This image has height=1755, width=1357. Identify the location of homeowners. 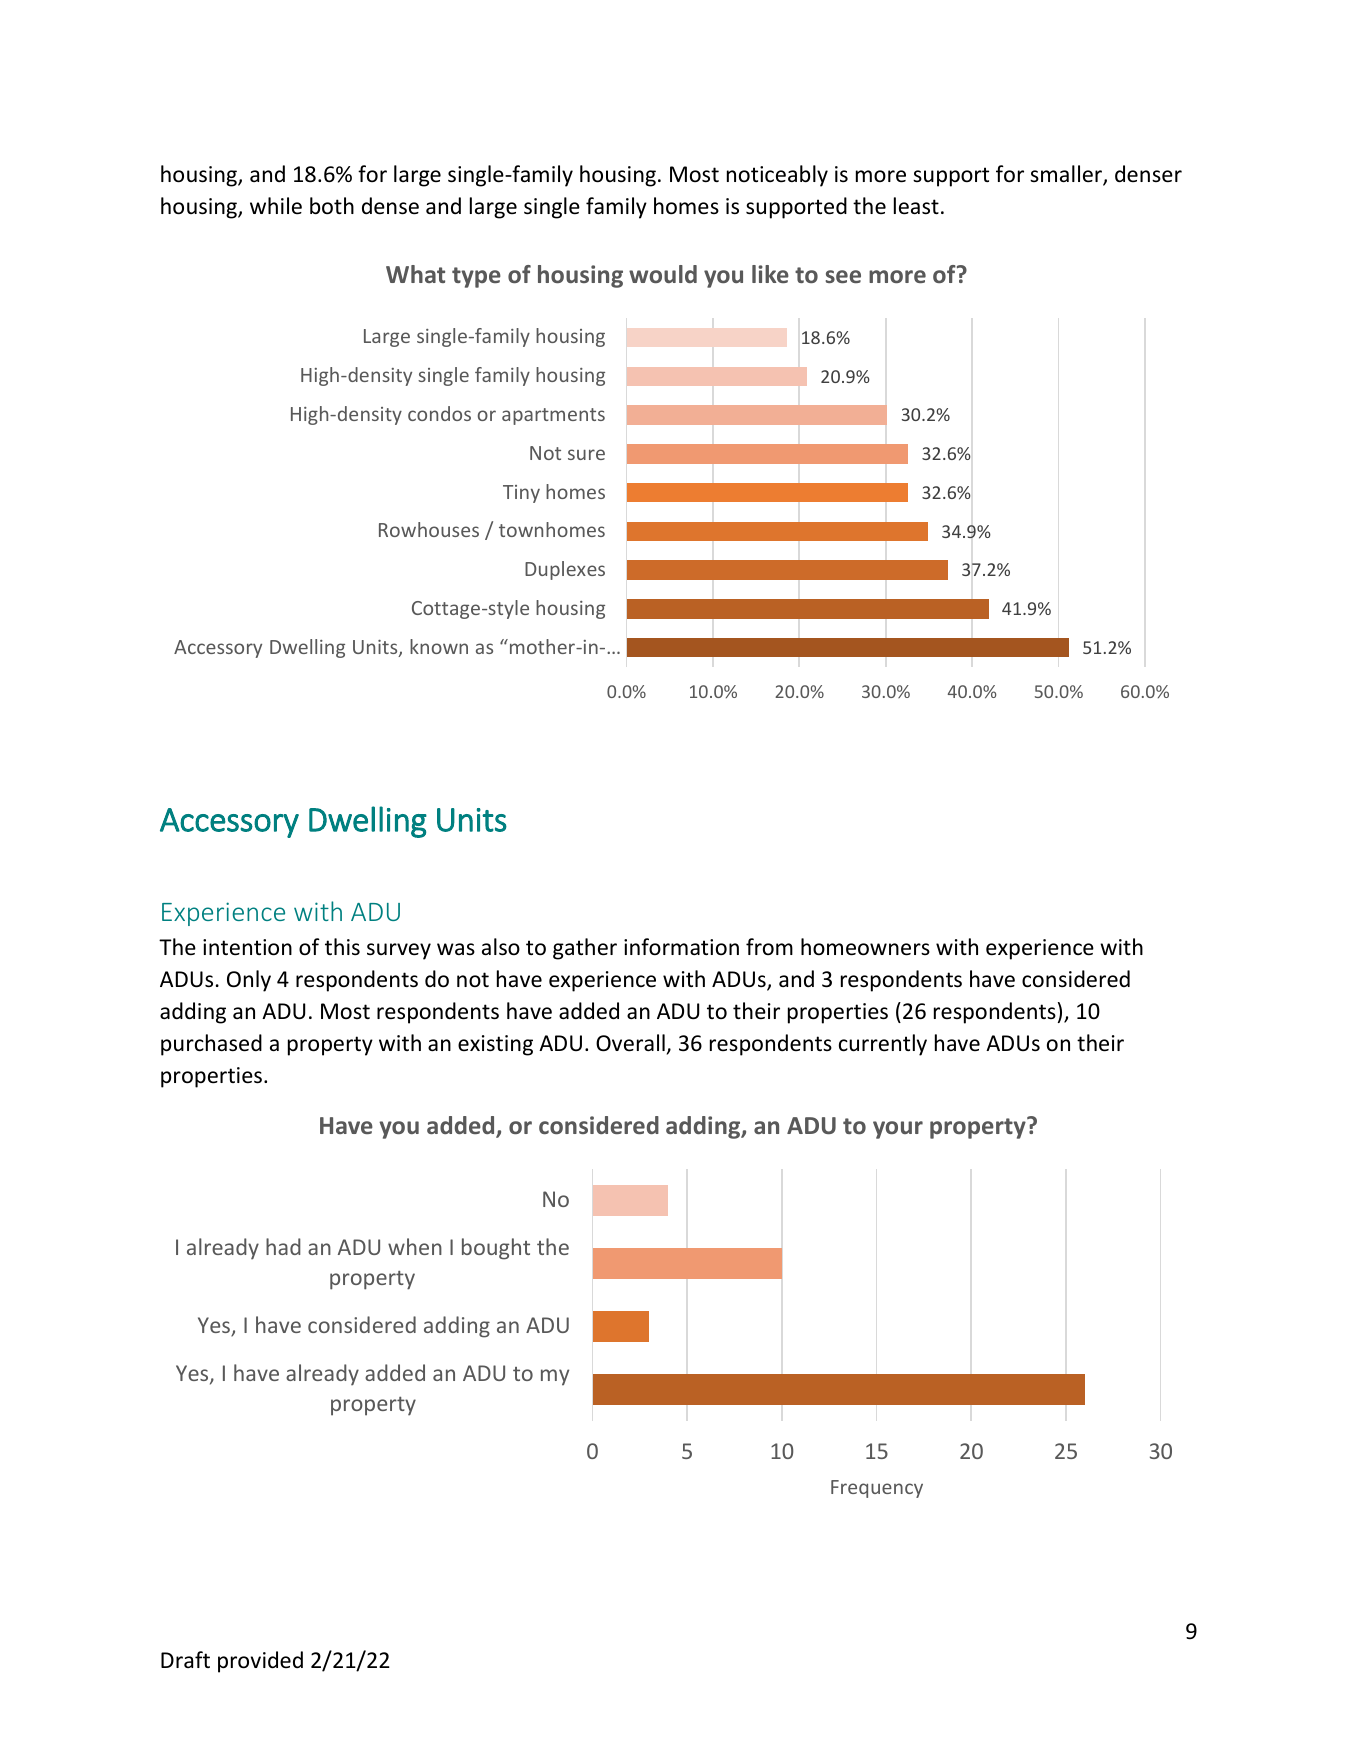
(865, 947).
